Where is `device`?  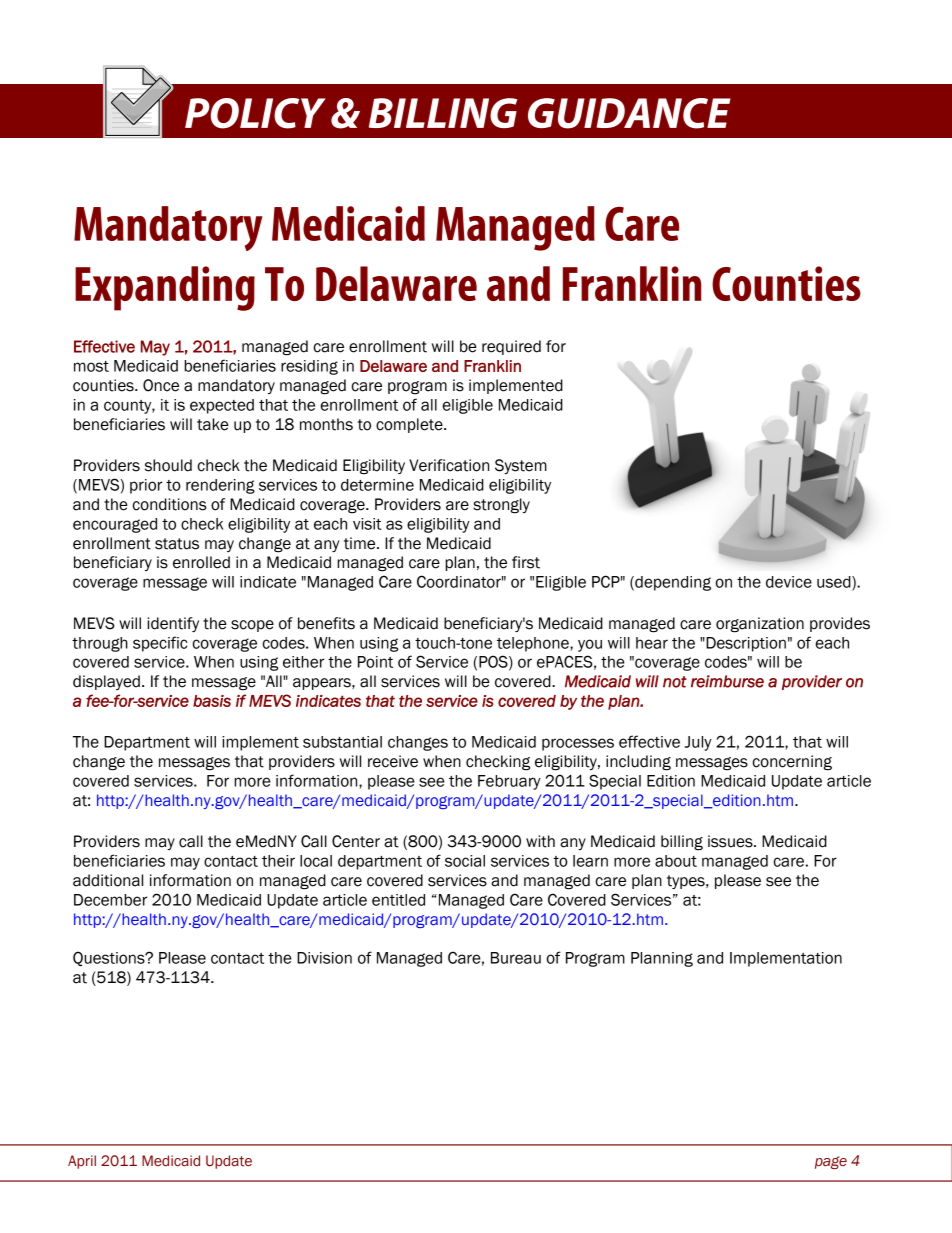 device is located at coordinates (789, 582).
